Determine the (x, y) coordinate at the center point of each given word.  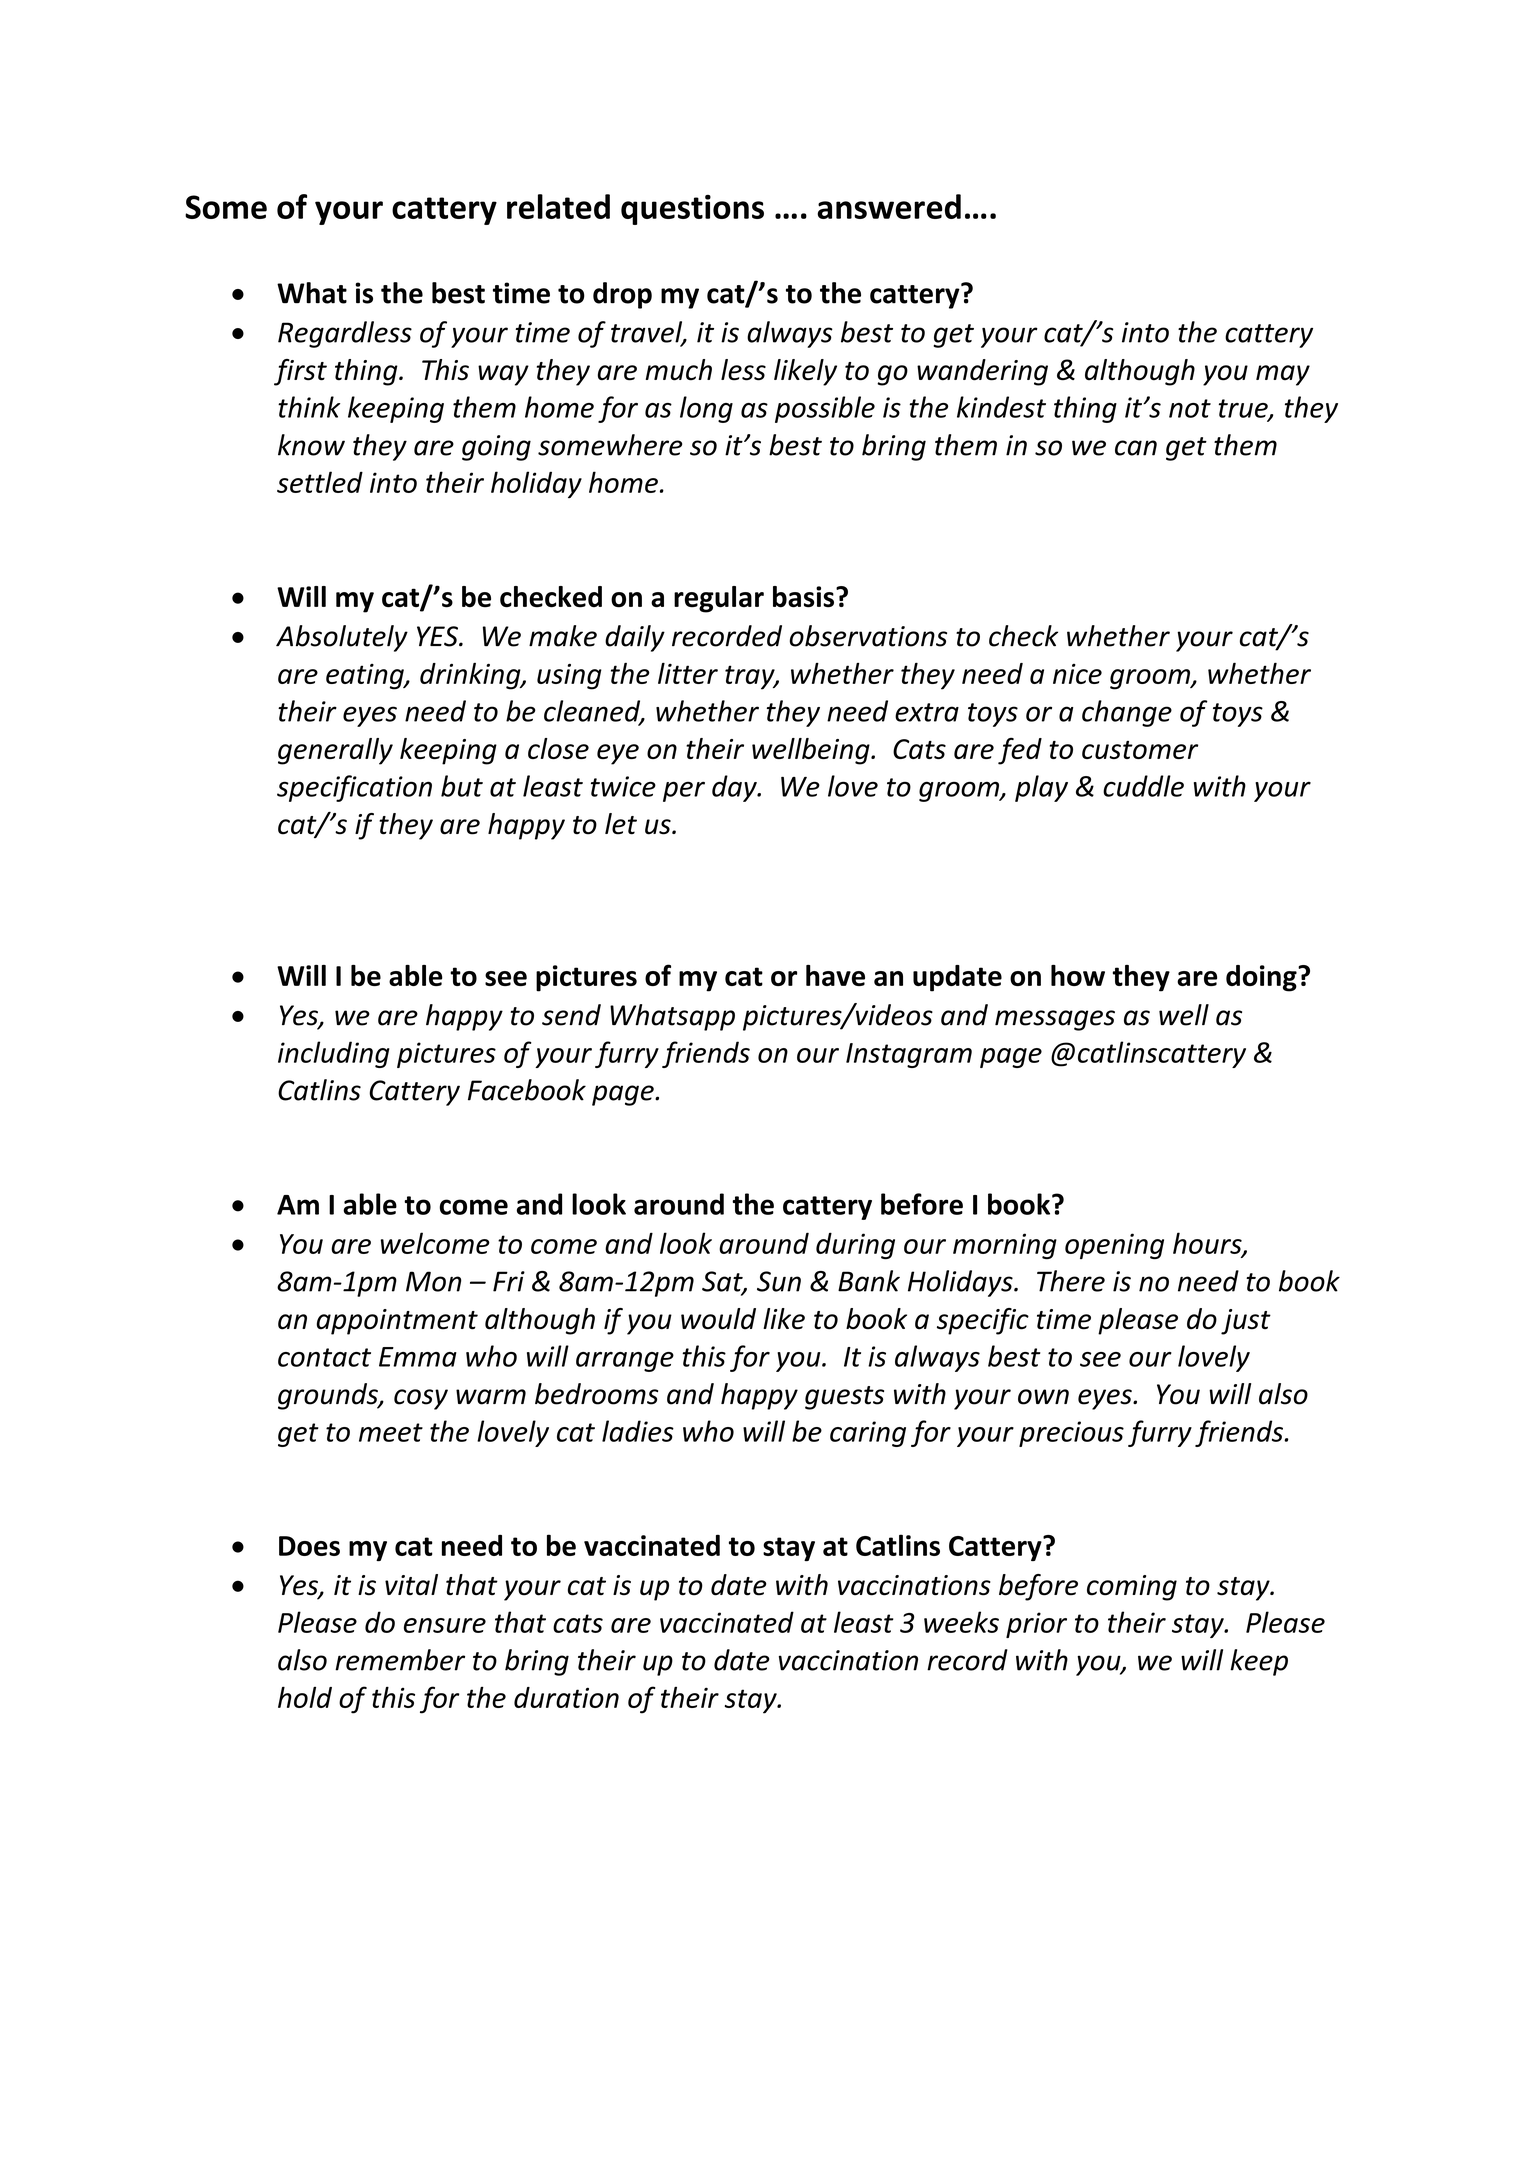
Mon (433, 1281)
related (558, 206)
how (1078, 975)
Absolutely (342, 638)
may (1283, 375)
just (1246, 1322)
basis (803, 597)
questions (692, 210)
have (835, 975)
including (334, 1054)
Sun (779, 1281)
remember (400, 1660)
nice (1077, 674)
